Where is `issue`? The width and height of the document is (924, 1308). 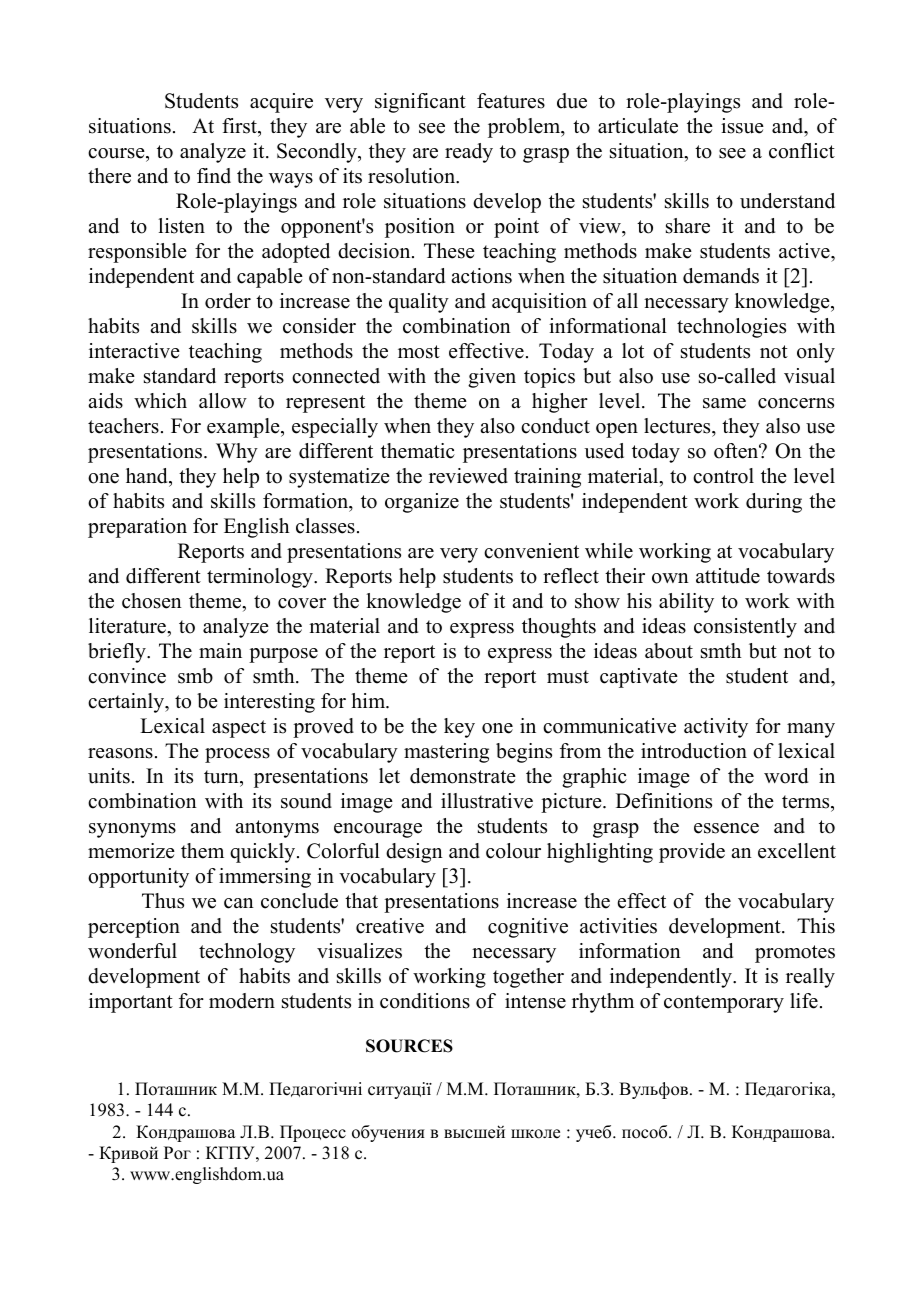
issue is located at coordinates (742, 126).
